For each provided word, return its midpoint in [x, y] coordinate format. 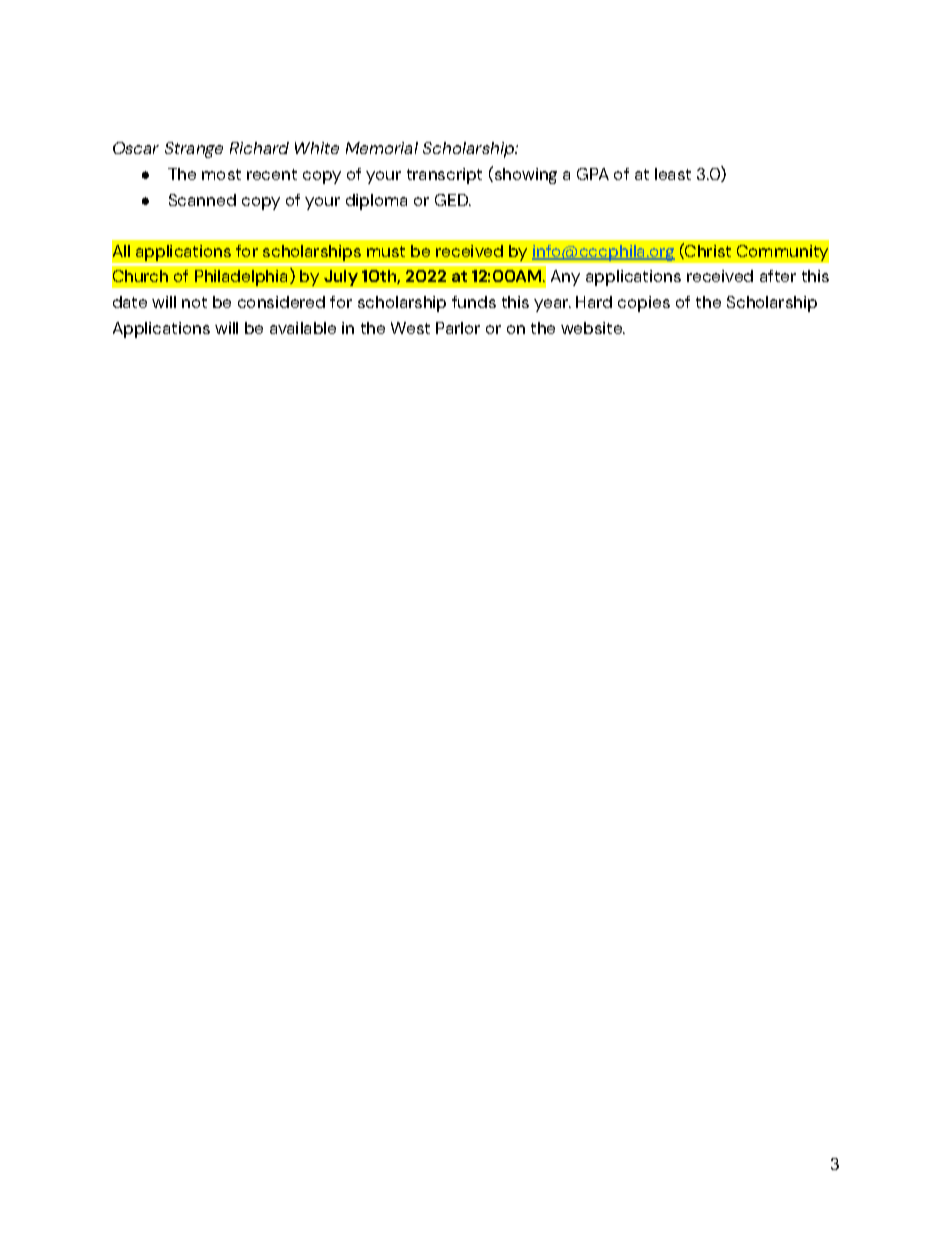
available [303, 328]
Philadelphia [243, 277]
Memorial [382, 148]
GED [453, 200]
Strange [194, 150]
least [673, 174]
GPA [593, 174]
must [386, 251]
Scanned [202, 200]
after [778, 276]
